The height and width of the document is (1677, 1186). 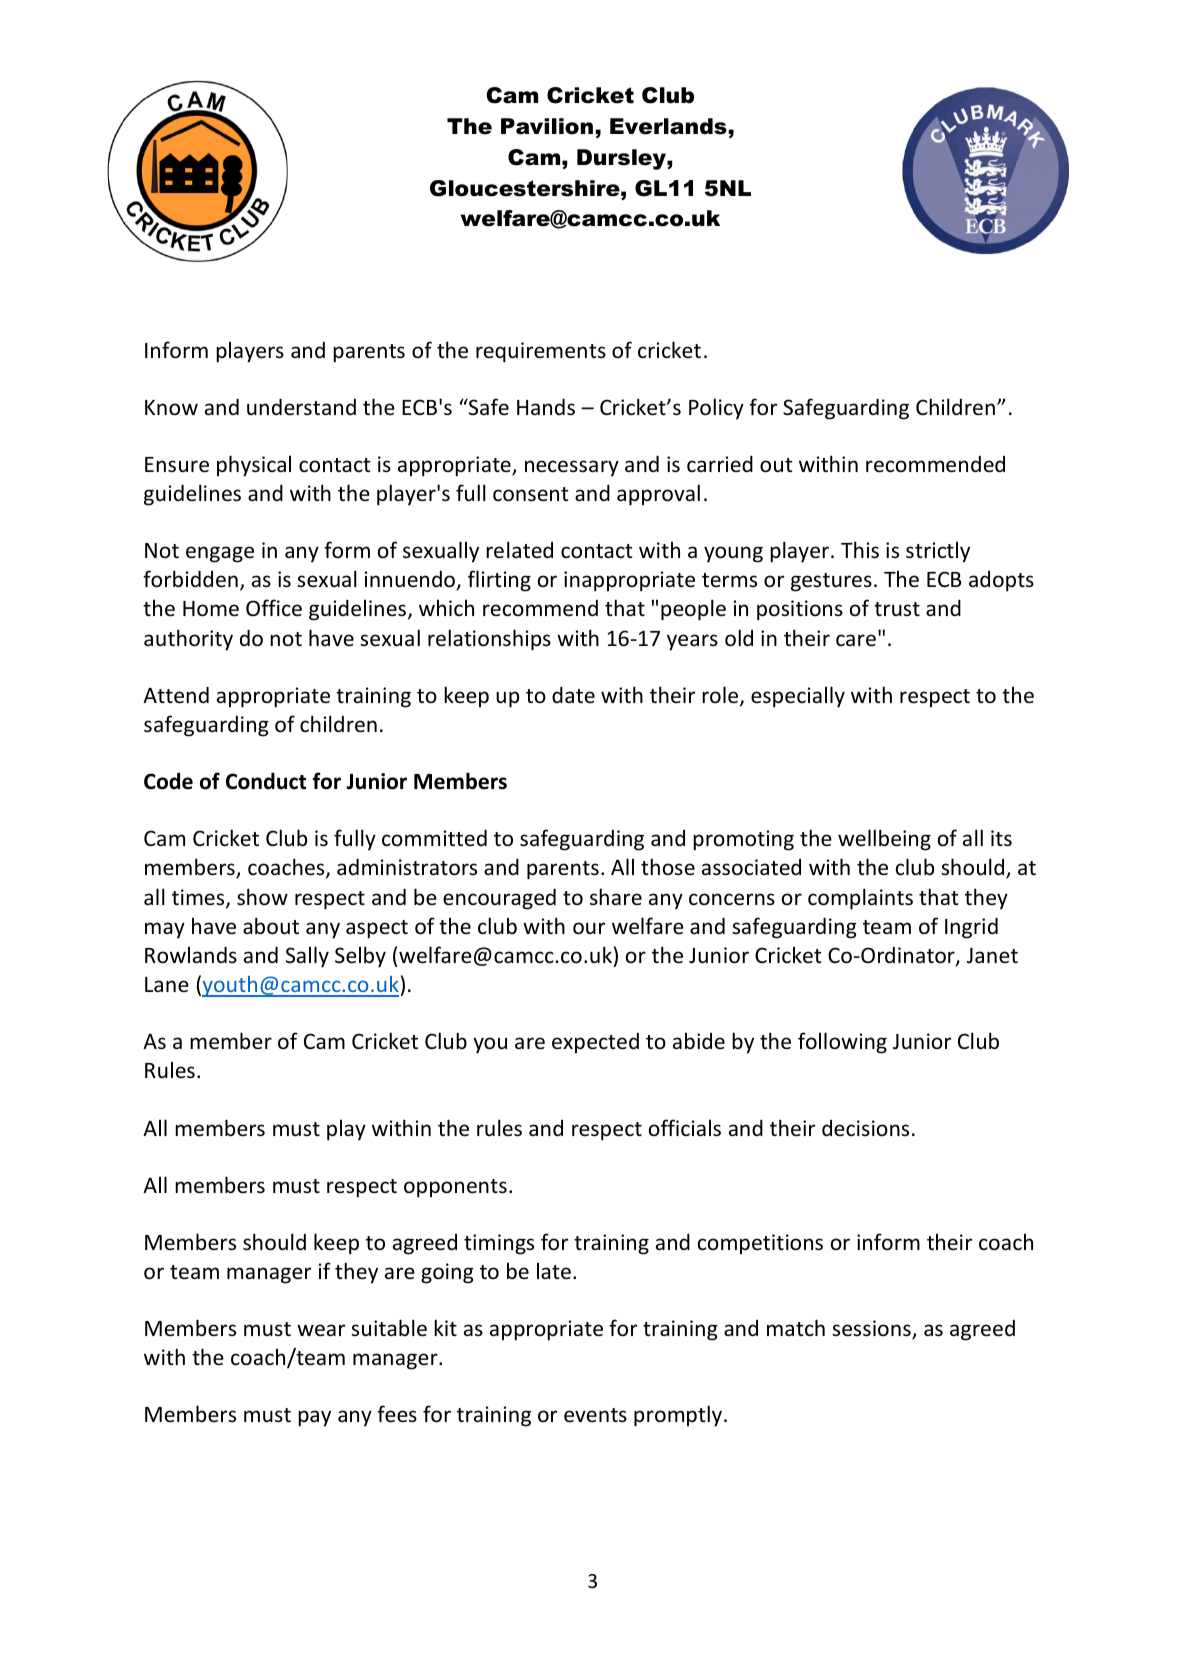 What do you see at coordinates (573, 694) in the document?
I see `date` at bounding box center [573, 694].
